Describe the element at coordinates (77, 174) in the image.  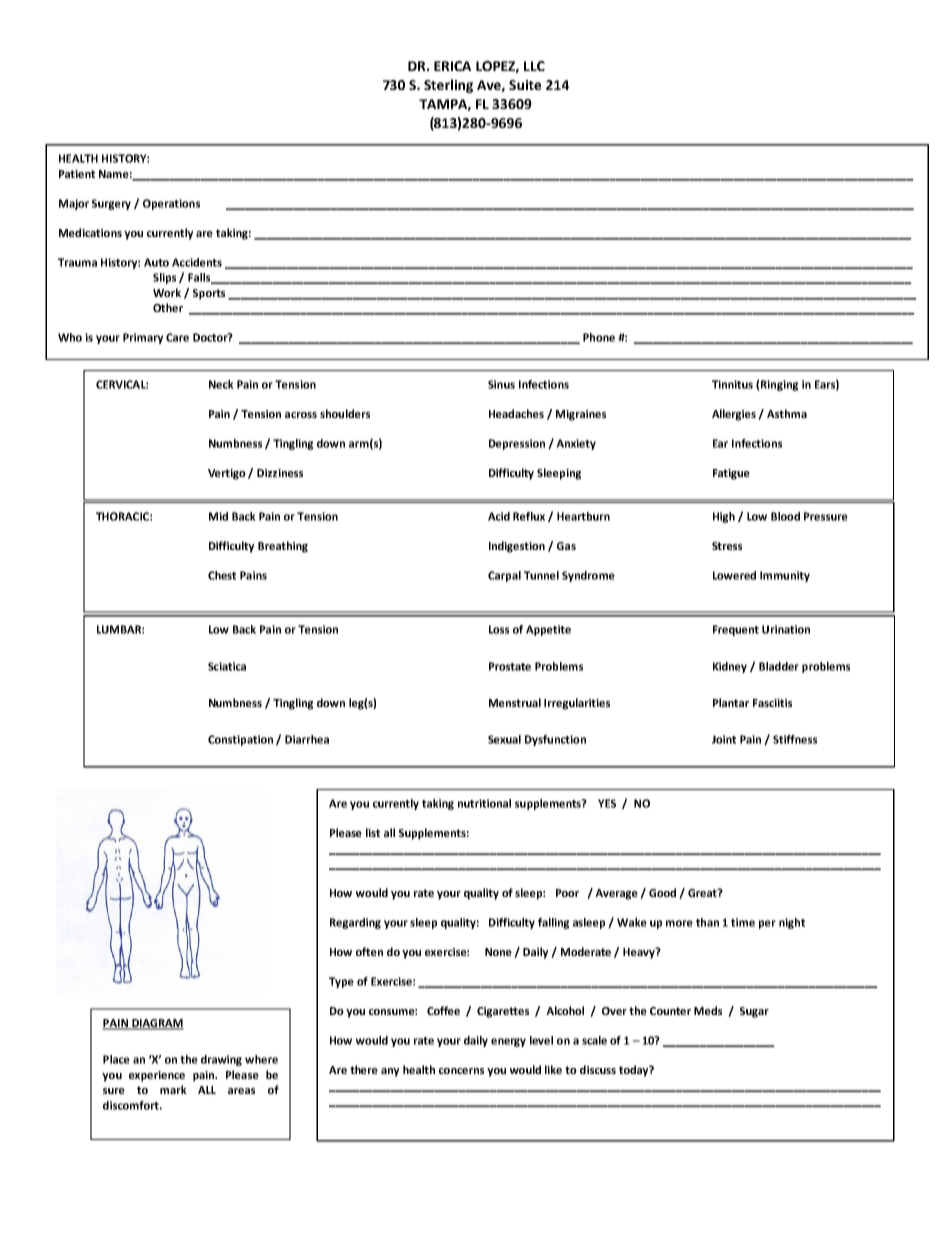
I see `Patient` at that location.
